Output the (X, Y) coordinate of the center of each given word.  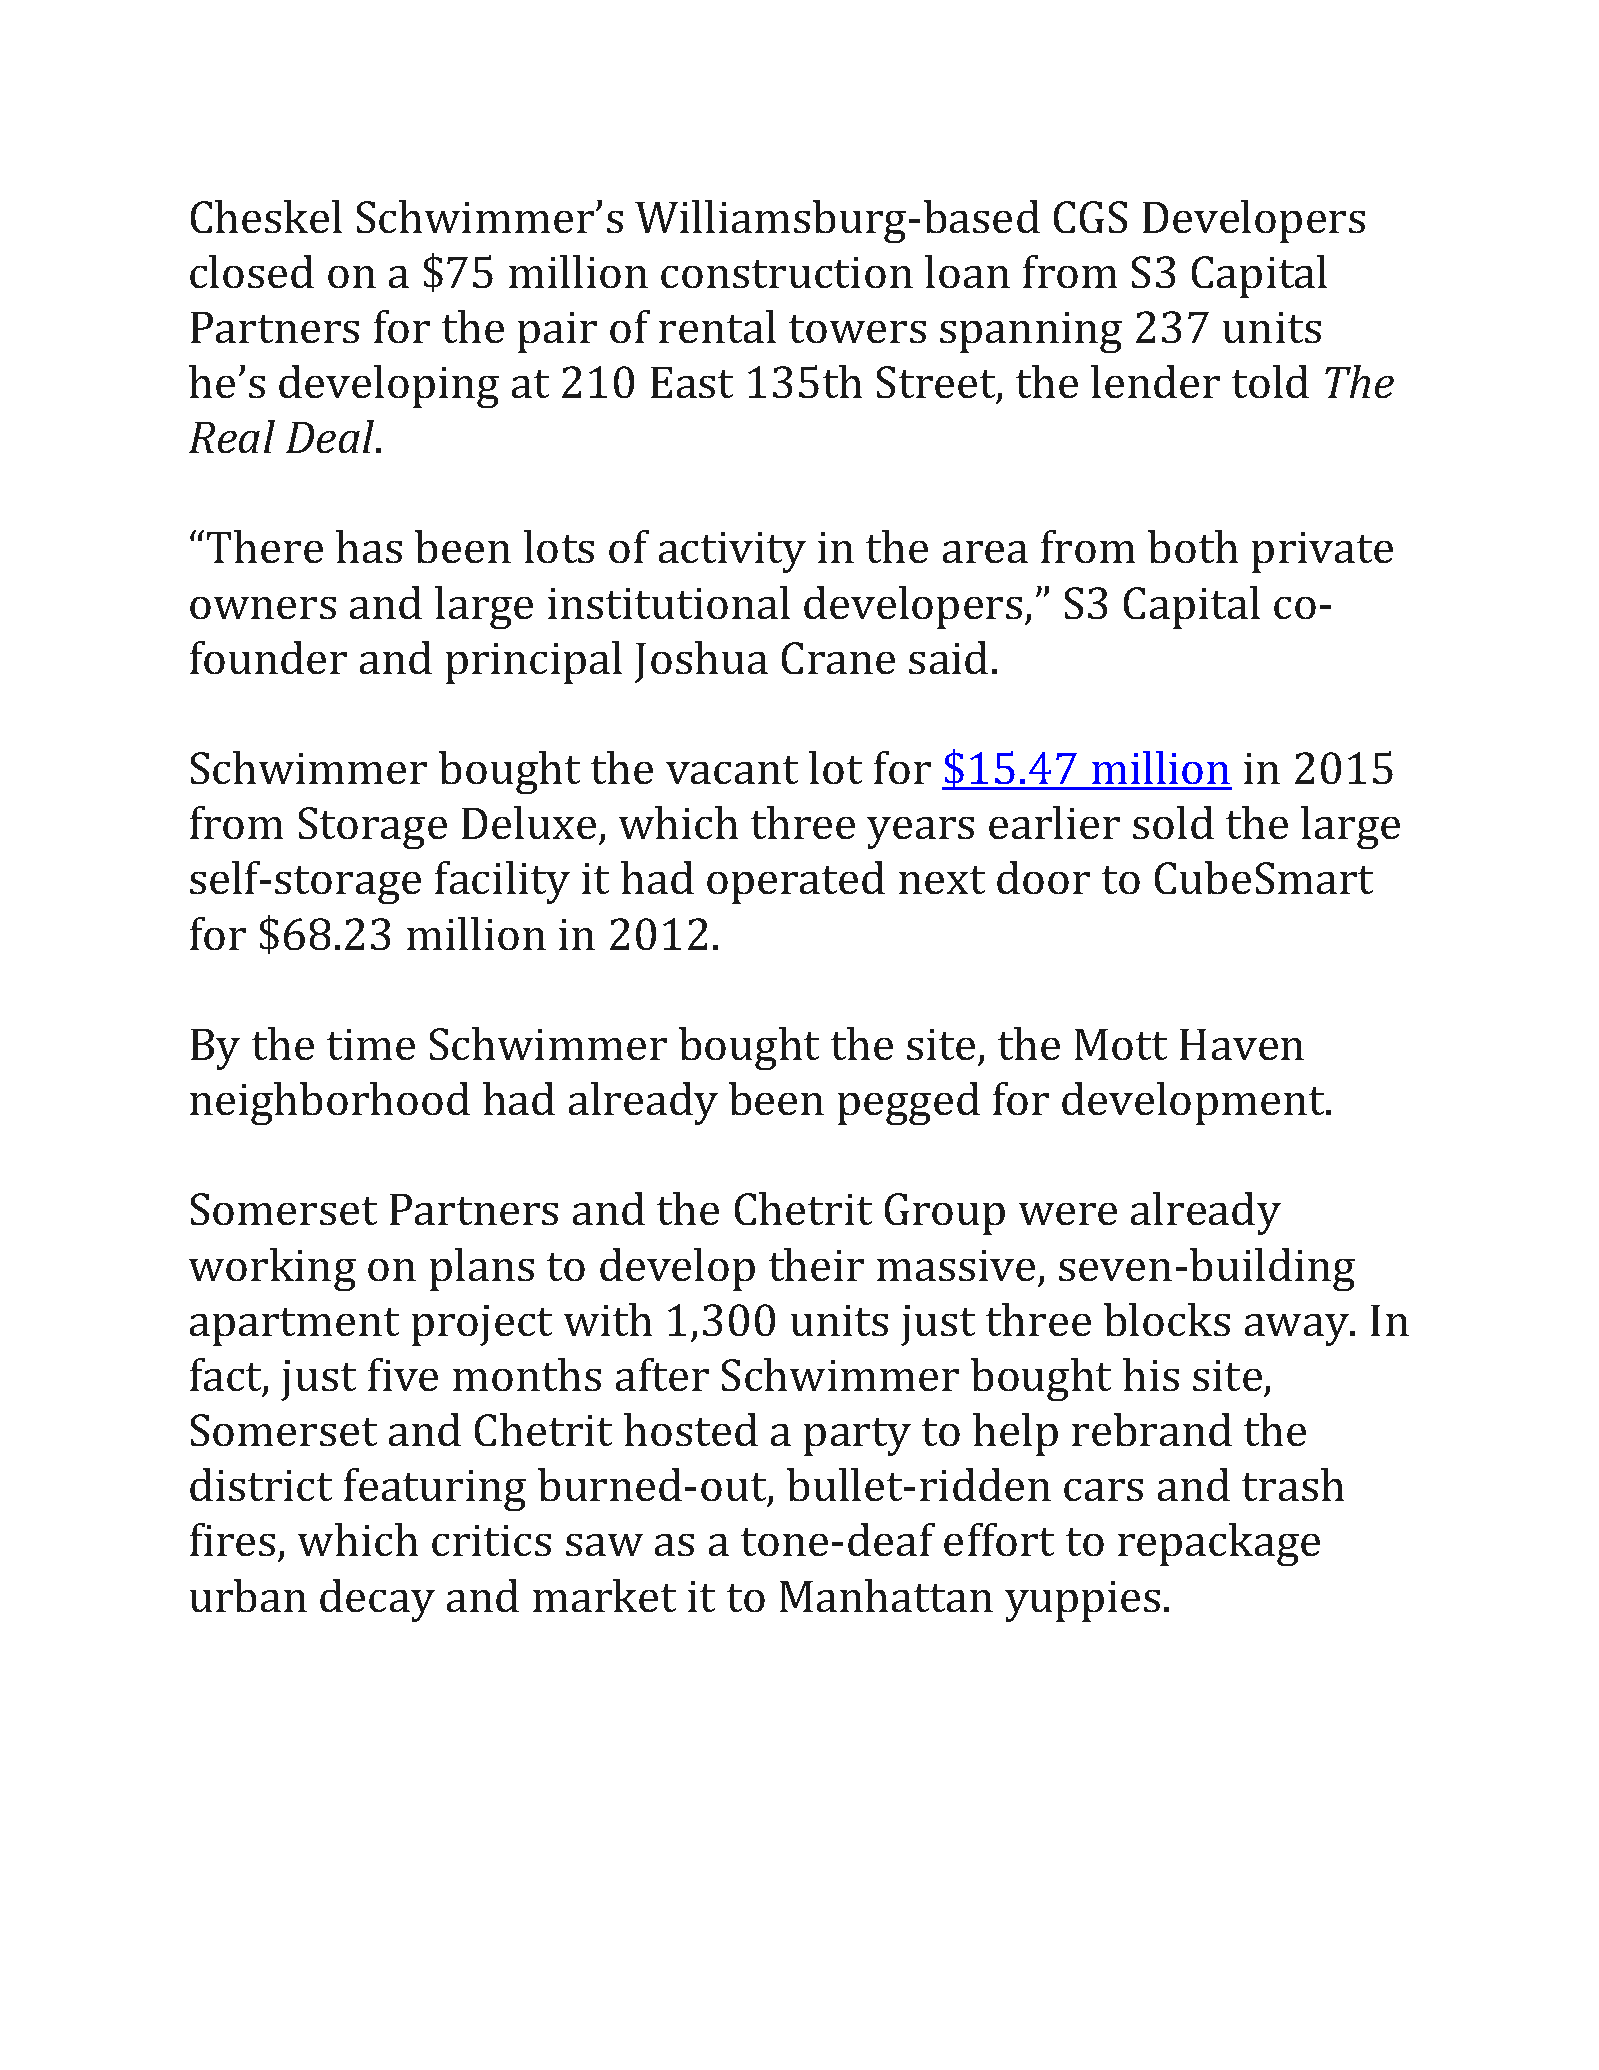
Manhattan (886, 1595)
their (816, 1264)
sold (1173, 822)
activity (732, 552)
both (1193, 546)
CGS (1090, 217)
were (1068, 1214)
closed (252, 271)
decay (377, 1600)
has (369, 546)
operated (796, 882)
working (272, 1269)
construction (787, 272)
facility (502, 882)
